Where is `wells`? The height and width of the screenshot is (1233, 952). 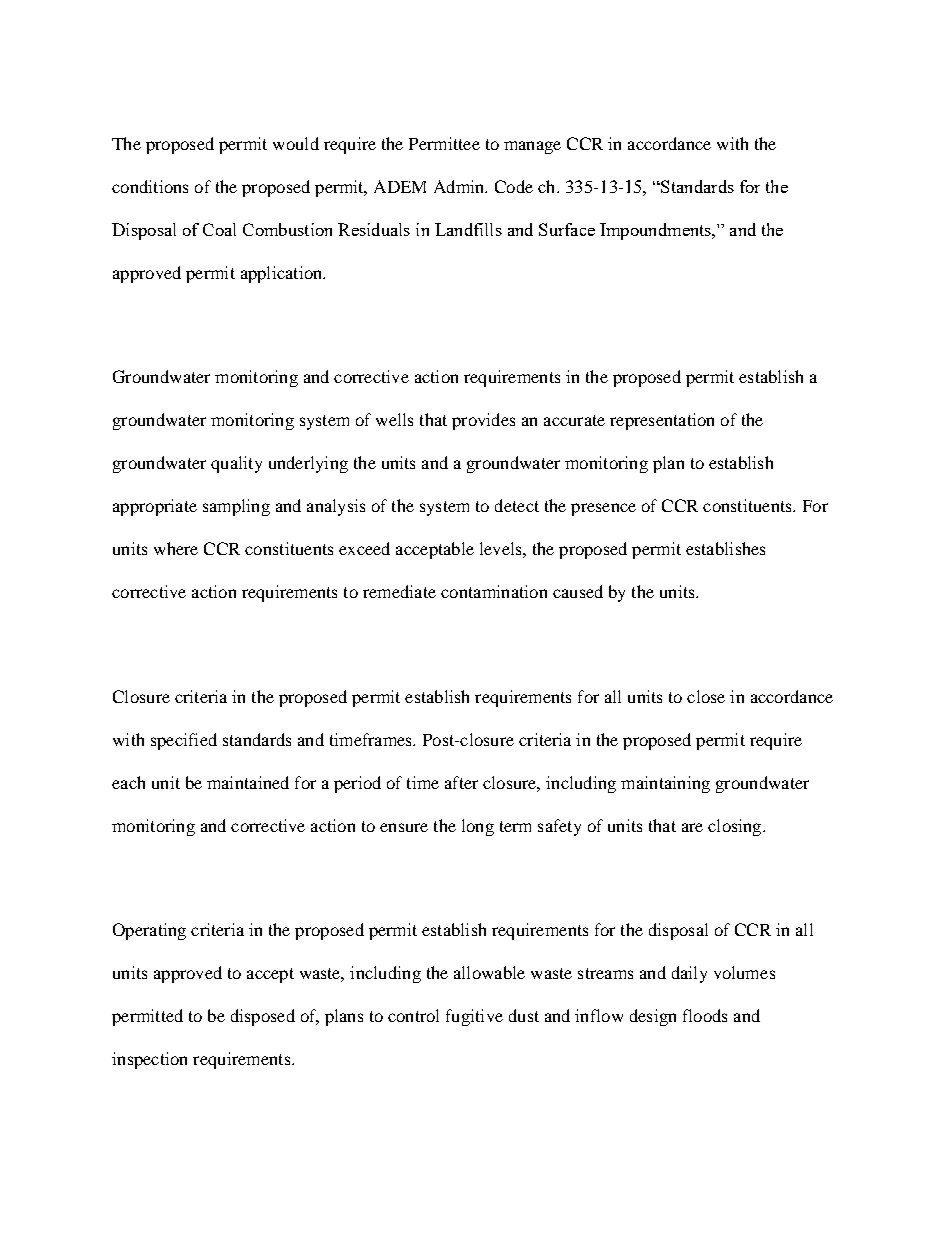
wells is located at coordinates (394, 419).
